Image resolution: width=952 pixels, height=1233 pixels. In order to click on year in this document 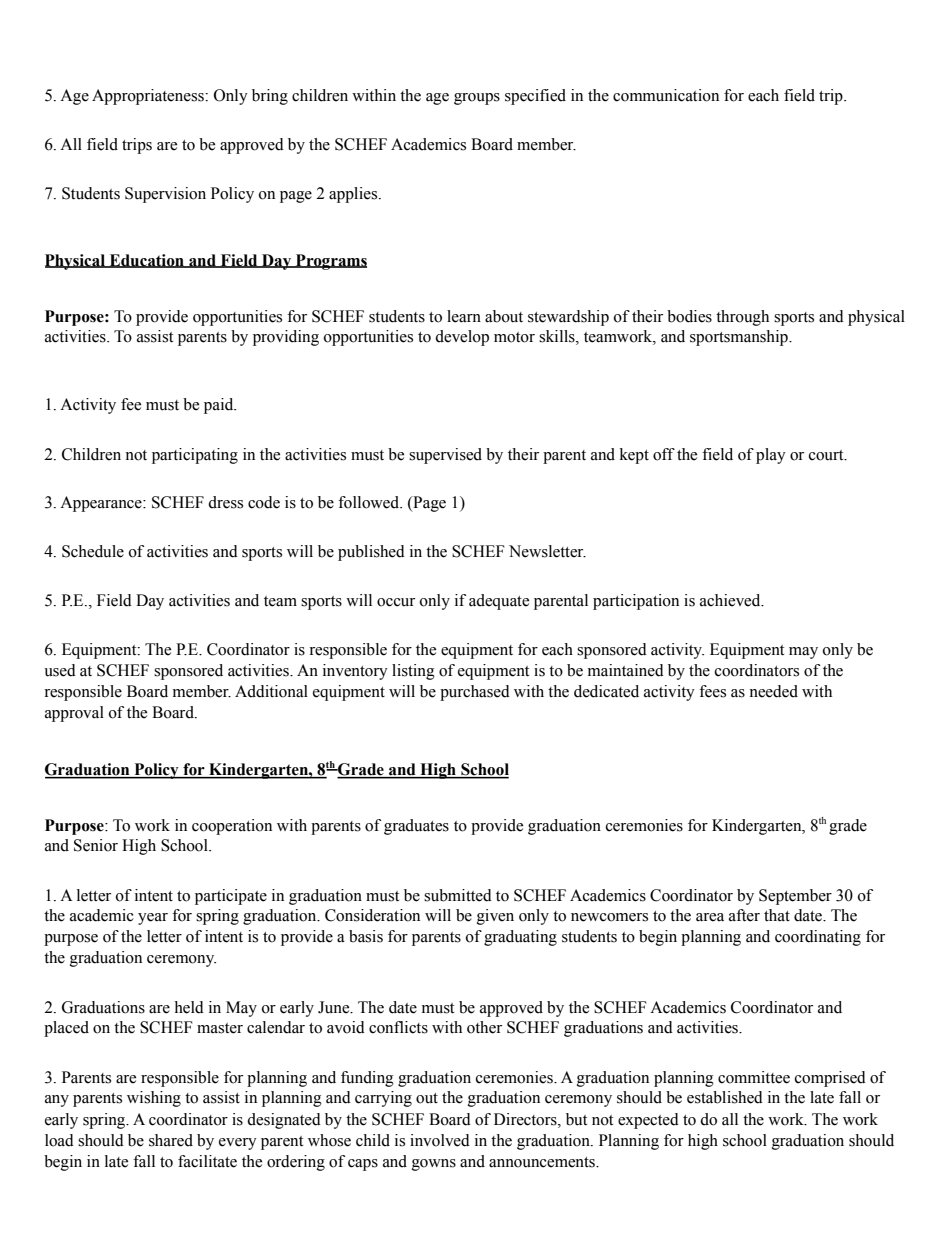, I will do `click(153, 919)`.
